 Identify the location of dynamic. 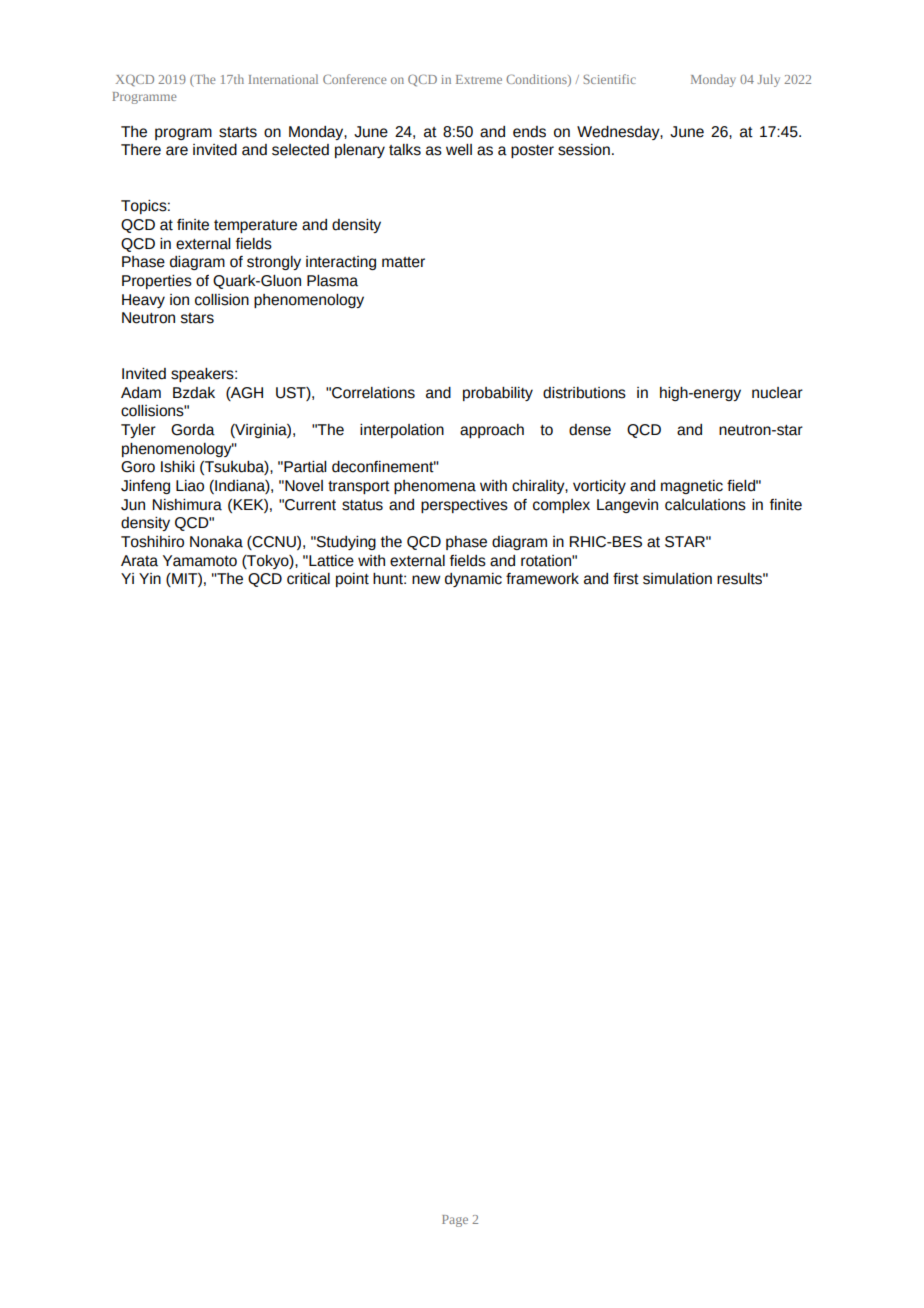
(473, 580).
